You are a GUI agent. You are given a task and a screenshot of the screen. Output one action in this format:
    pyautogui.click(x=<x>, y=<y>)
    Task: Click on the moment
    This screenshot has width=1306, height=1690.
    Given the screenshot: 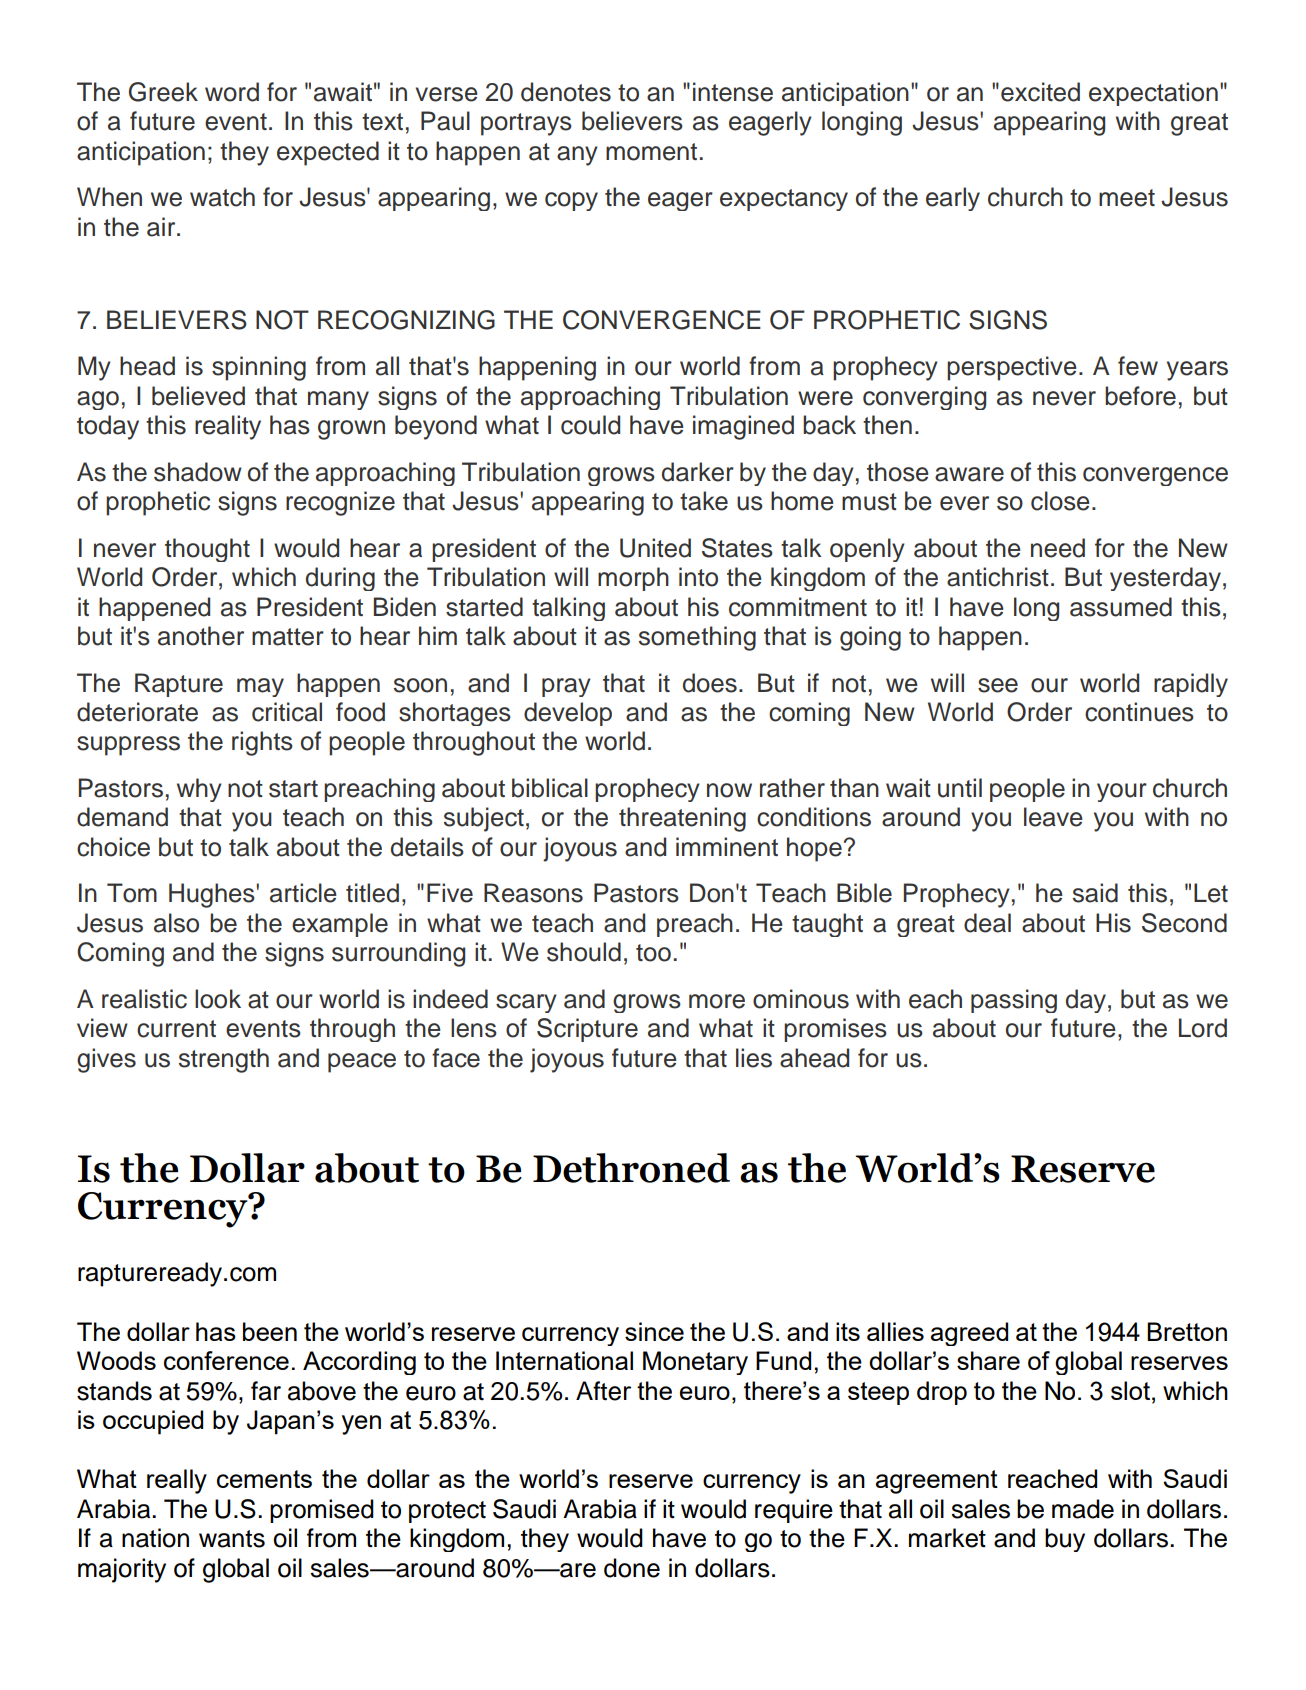 What is the action you would take?
    pyautogui.click(x=651, y=152)
